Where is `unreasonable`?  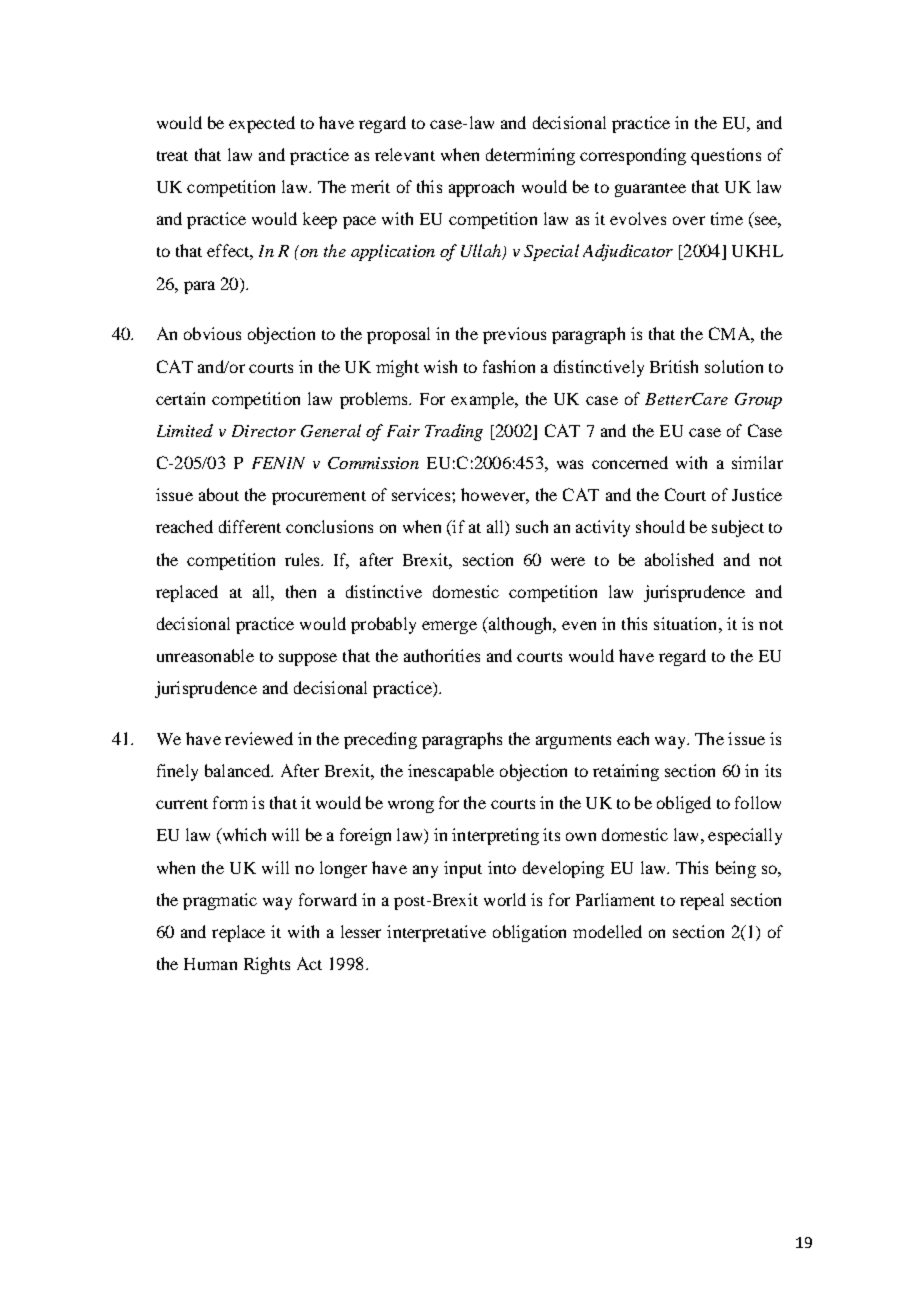
unreasonable is located at coordinates (205, 655).
